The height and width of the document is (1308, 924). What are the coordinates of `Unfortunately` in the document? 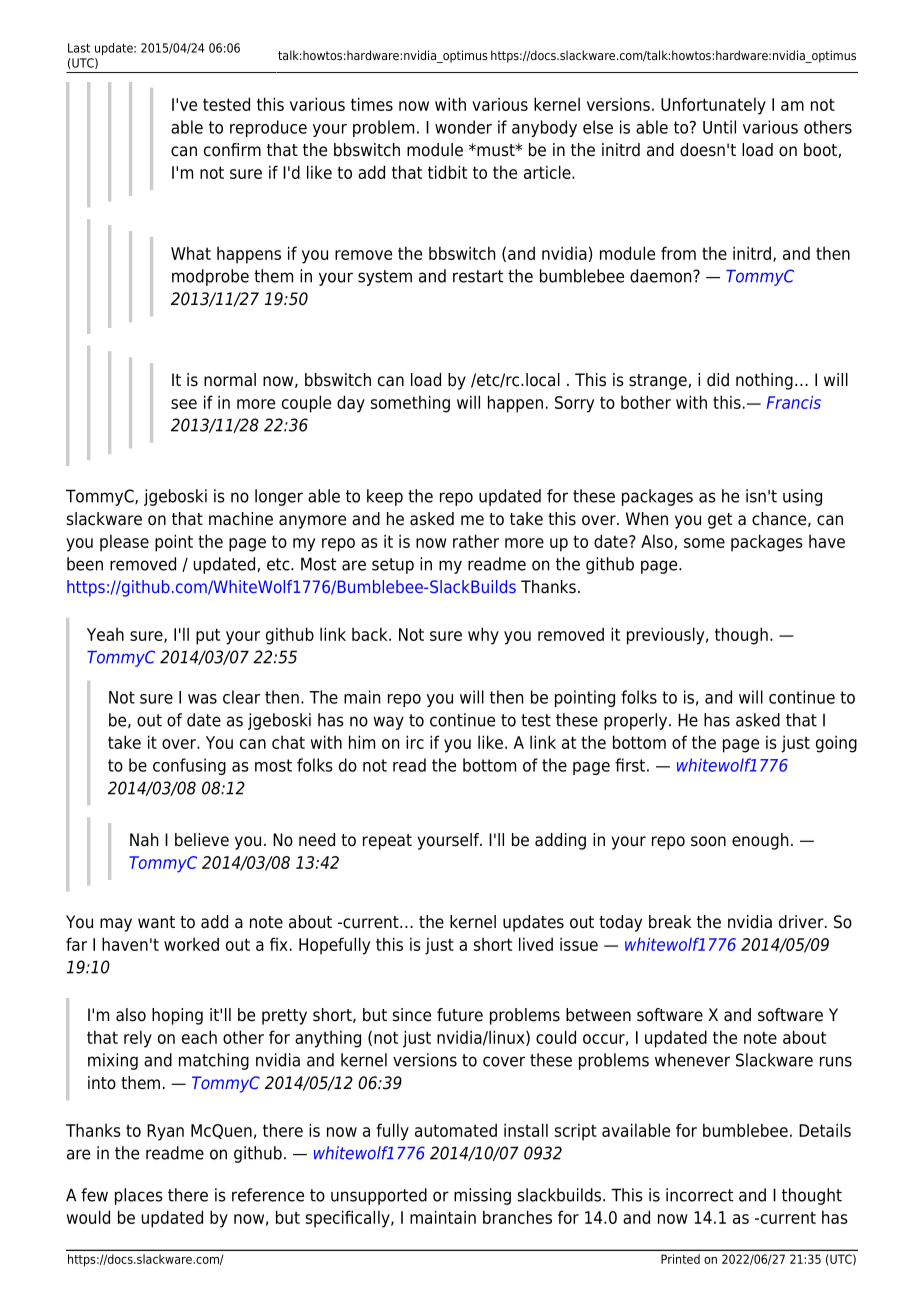 It's located at (713, 106).
